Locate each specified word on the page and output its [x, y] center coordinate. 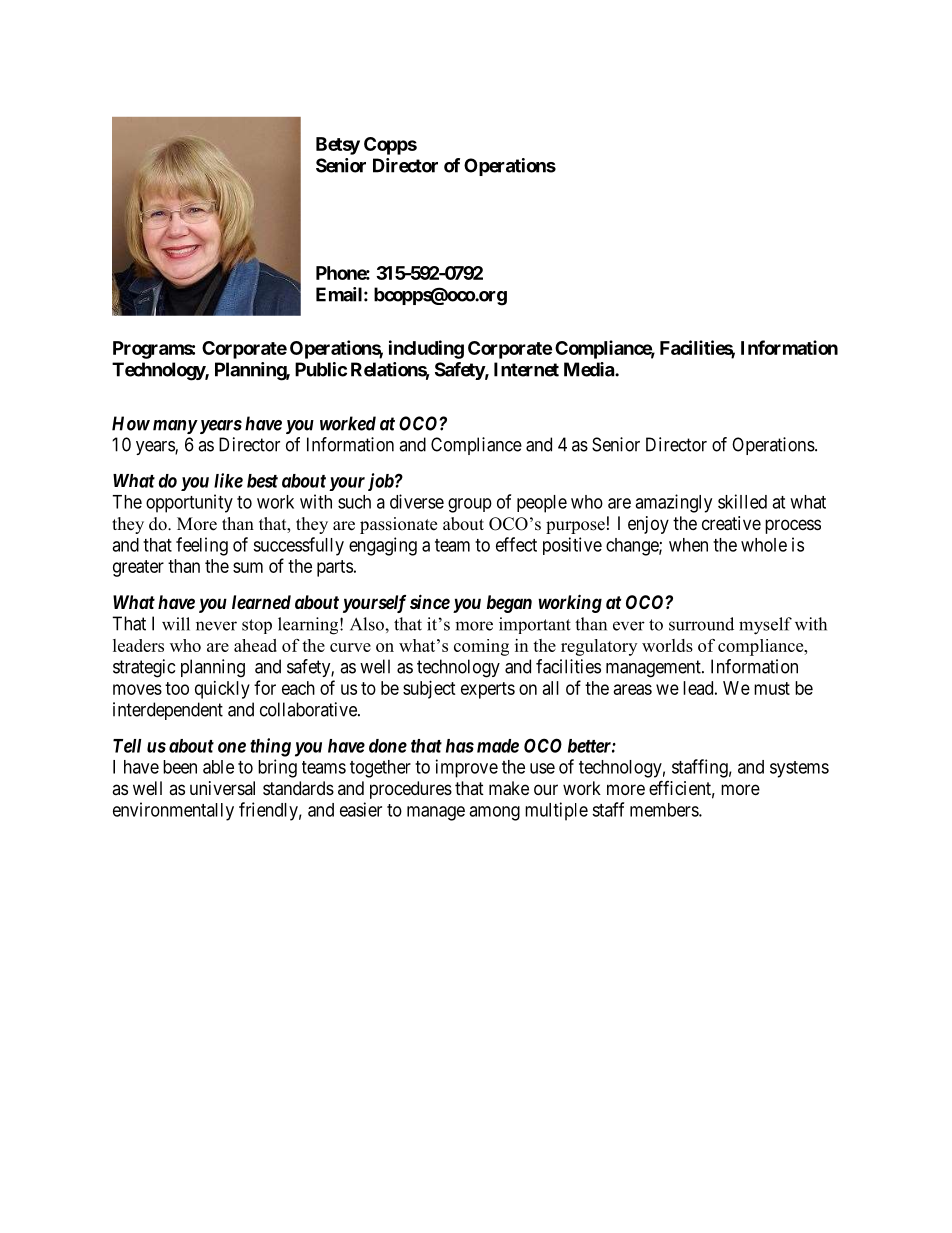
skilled [742, 501]
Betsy [338, 146]
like [228, 480]
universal [222, 788]
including [426, 349]
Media [590, 369]
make [509, 788]
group [470, 505]
